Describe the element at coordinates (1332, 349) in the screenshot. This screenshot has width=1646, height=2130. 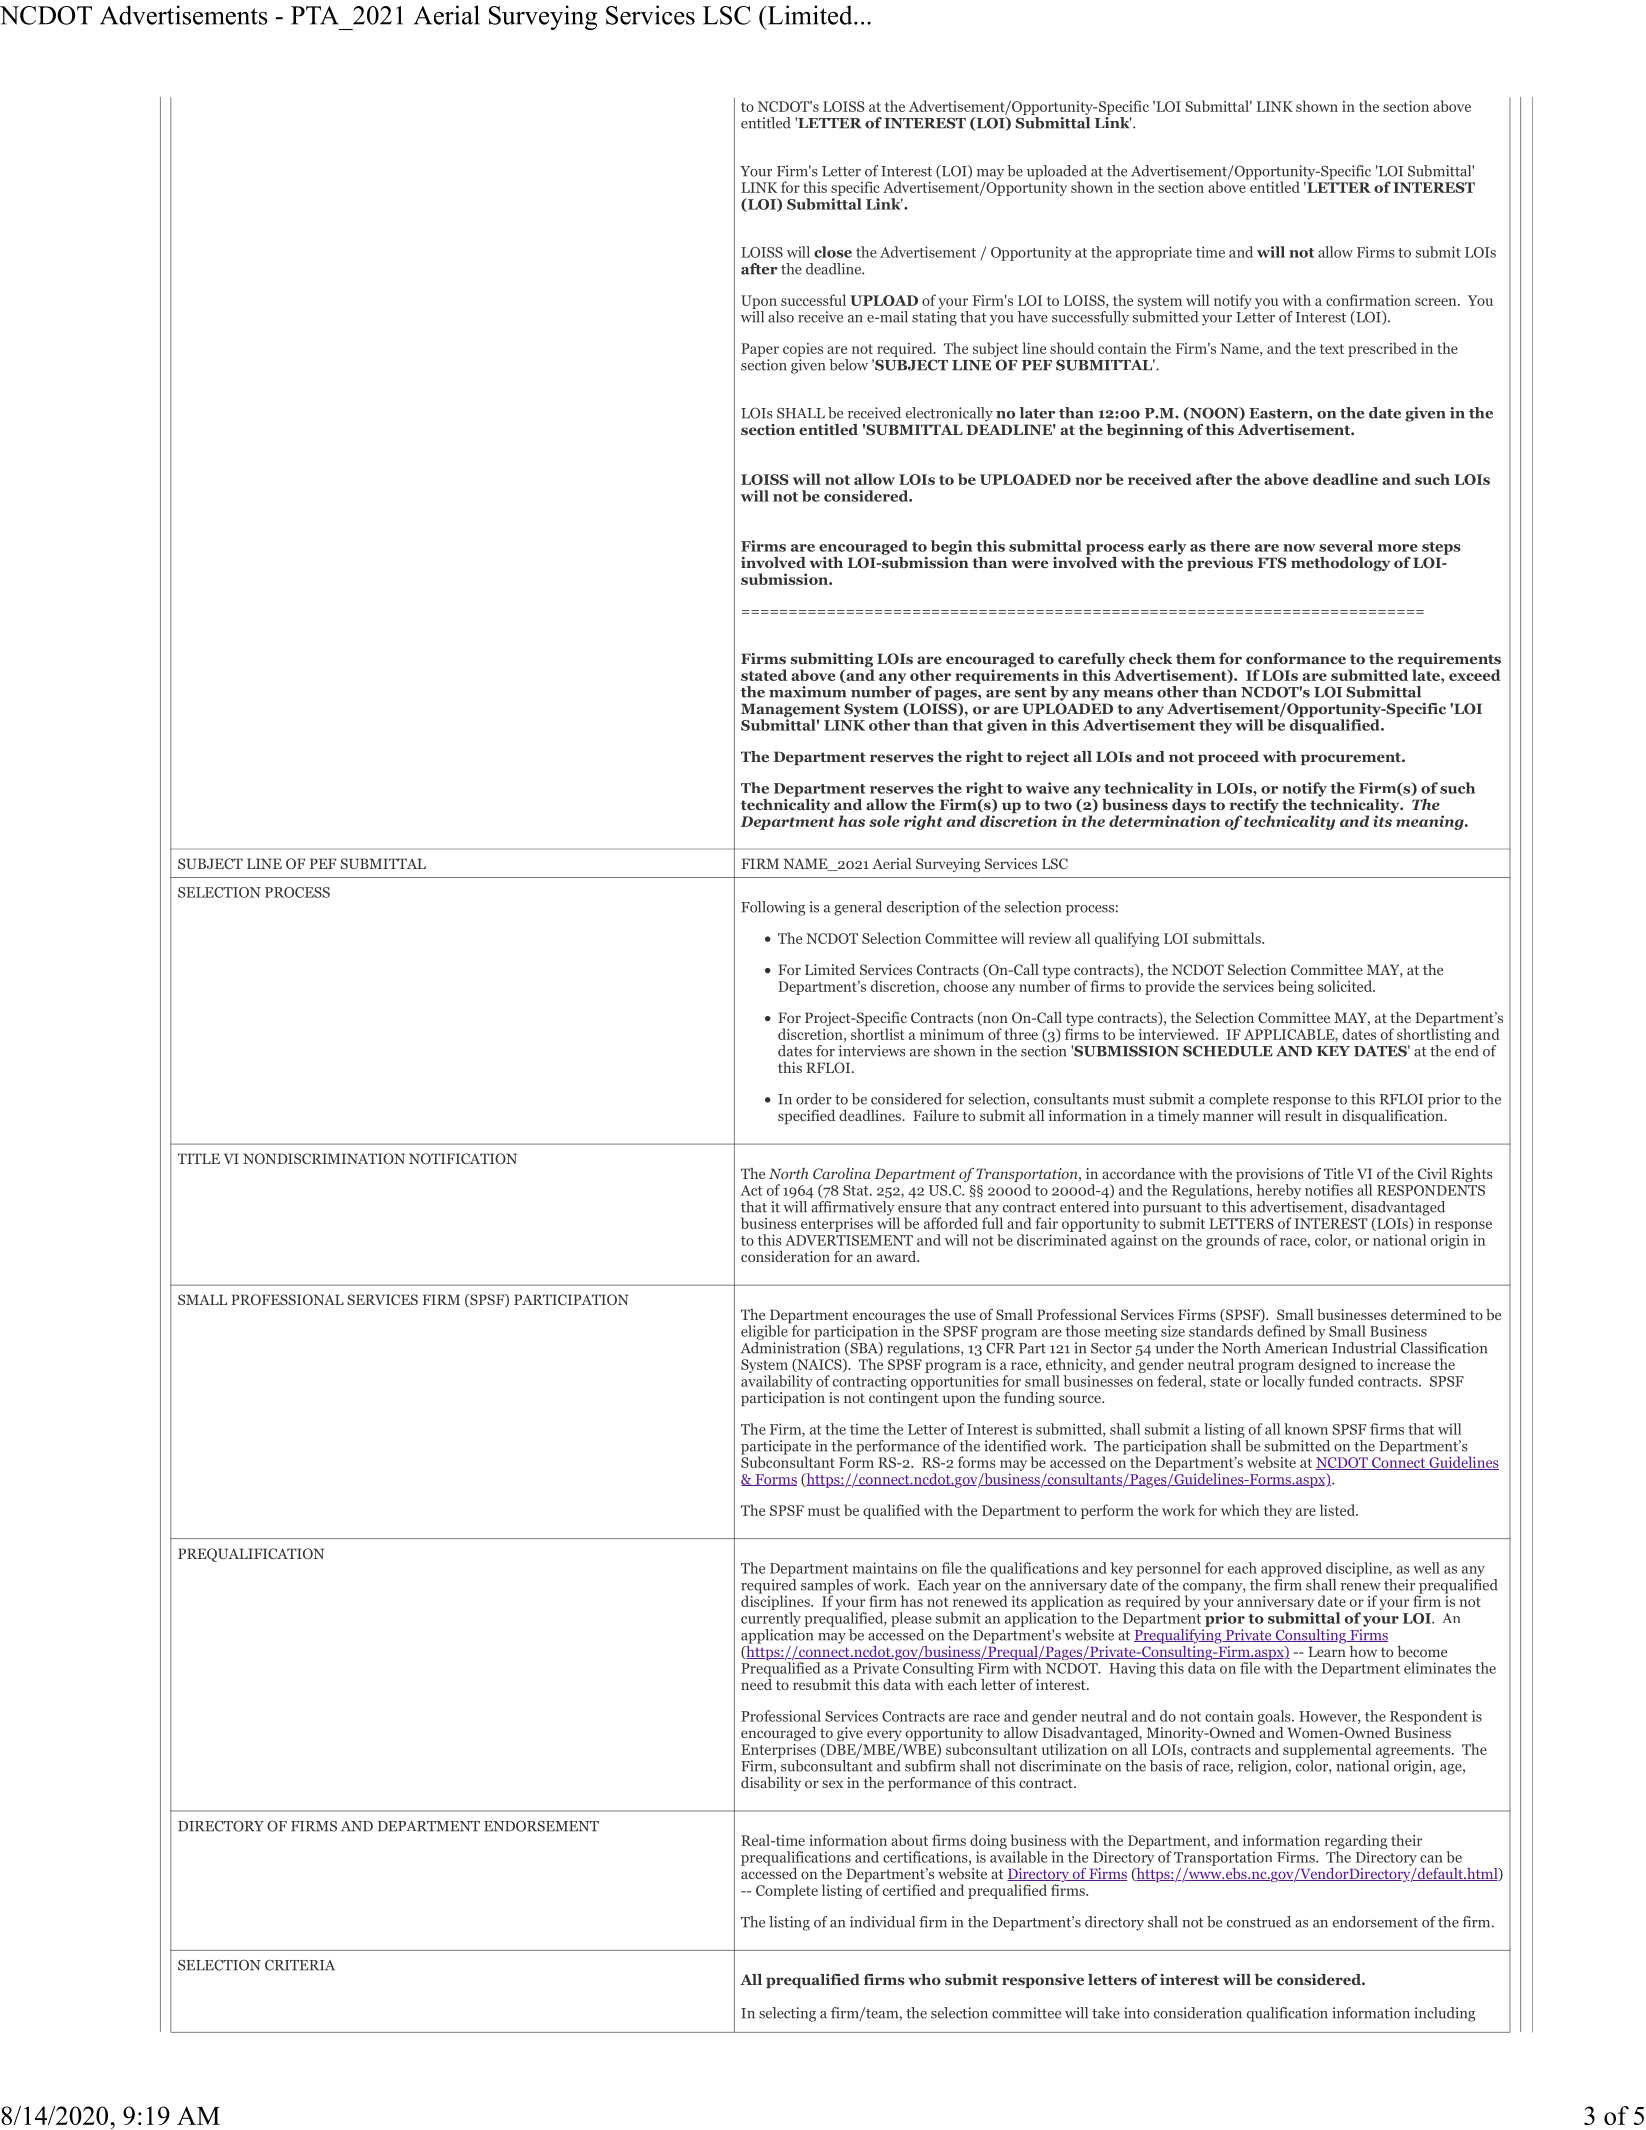
I see `text` at that location.
